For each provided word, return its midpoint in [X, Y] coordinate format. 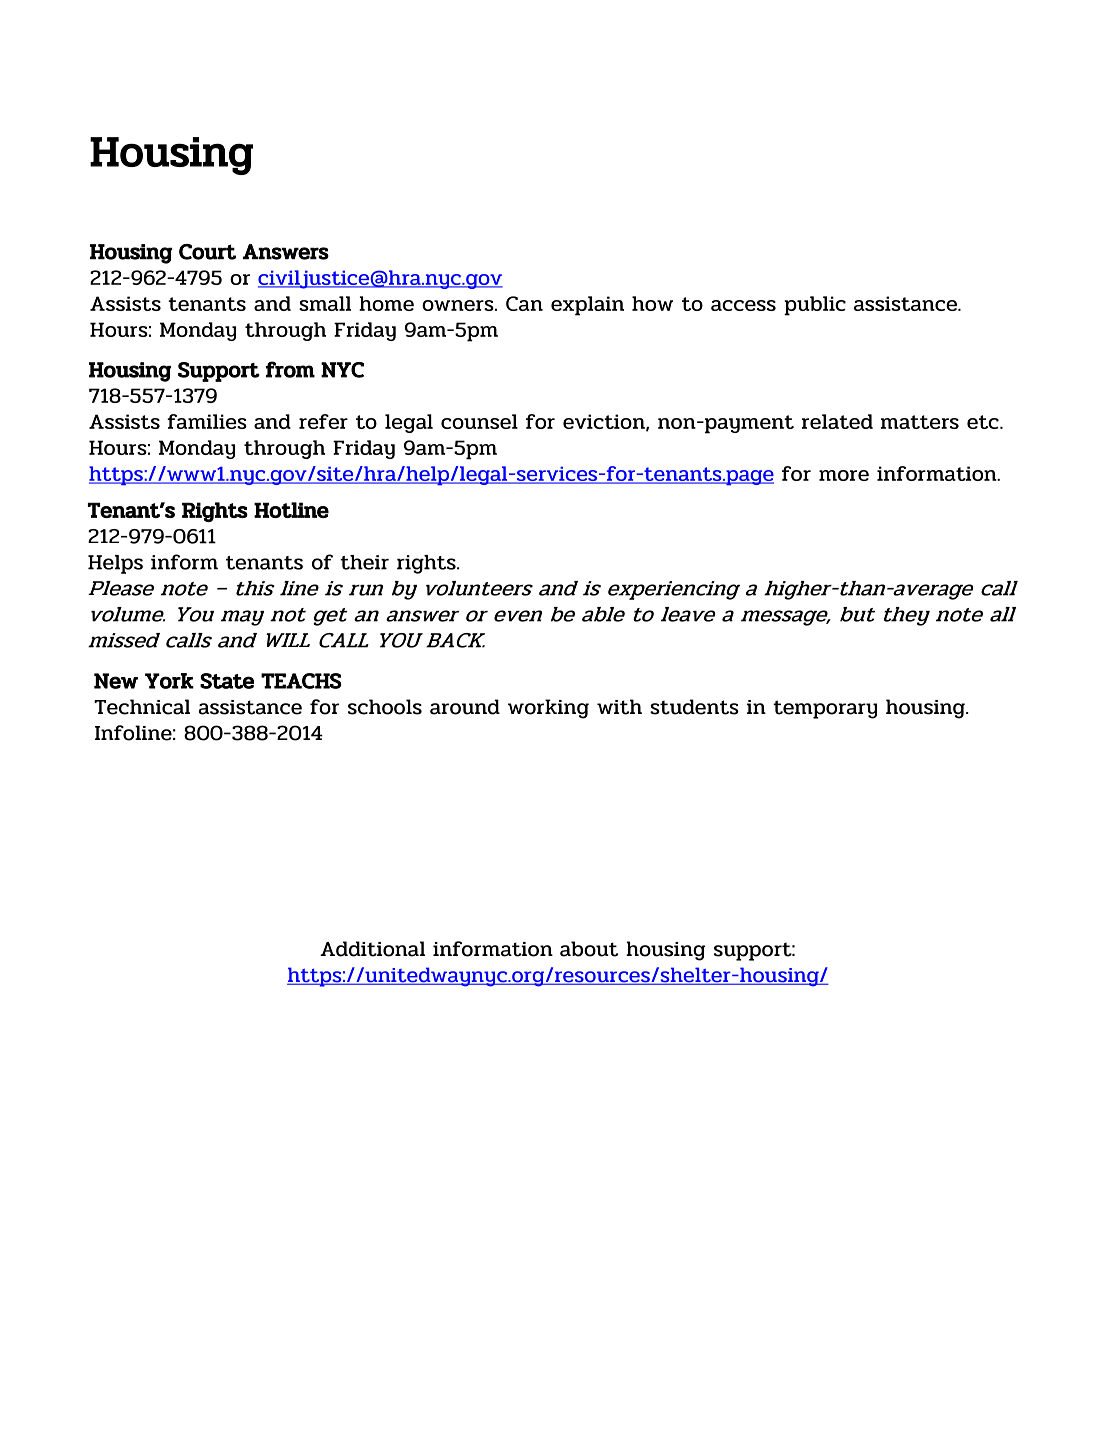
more [844, 475]
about [589, 949]
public [815, 306]
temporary [825, 709]
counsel [479, 421]
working [548, 709]
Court [207, 252]
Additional [372, 949]
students [694, 707]
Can [524, 303]
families [207, 421]
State [227, 681]
